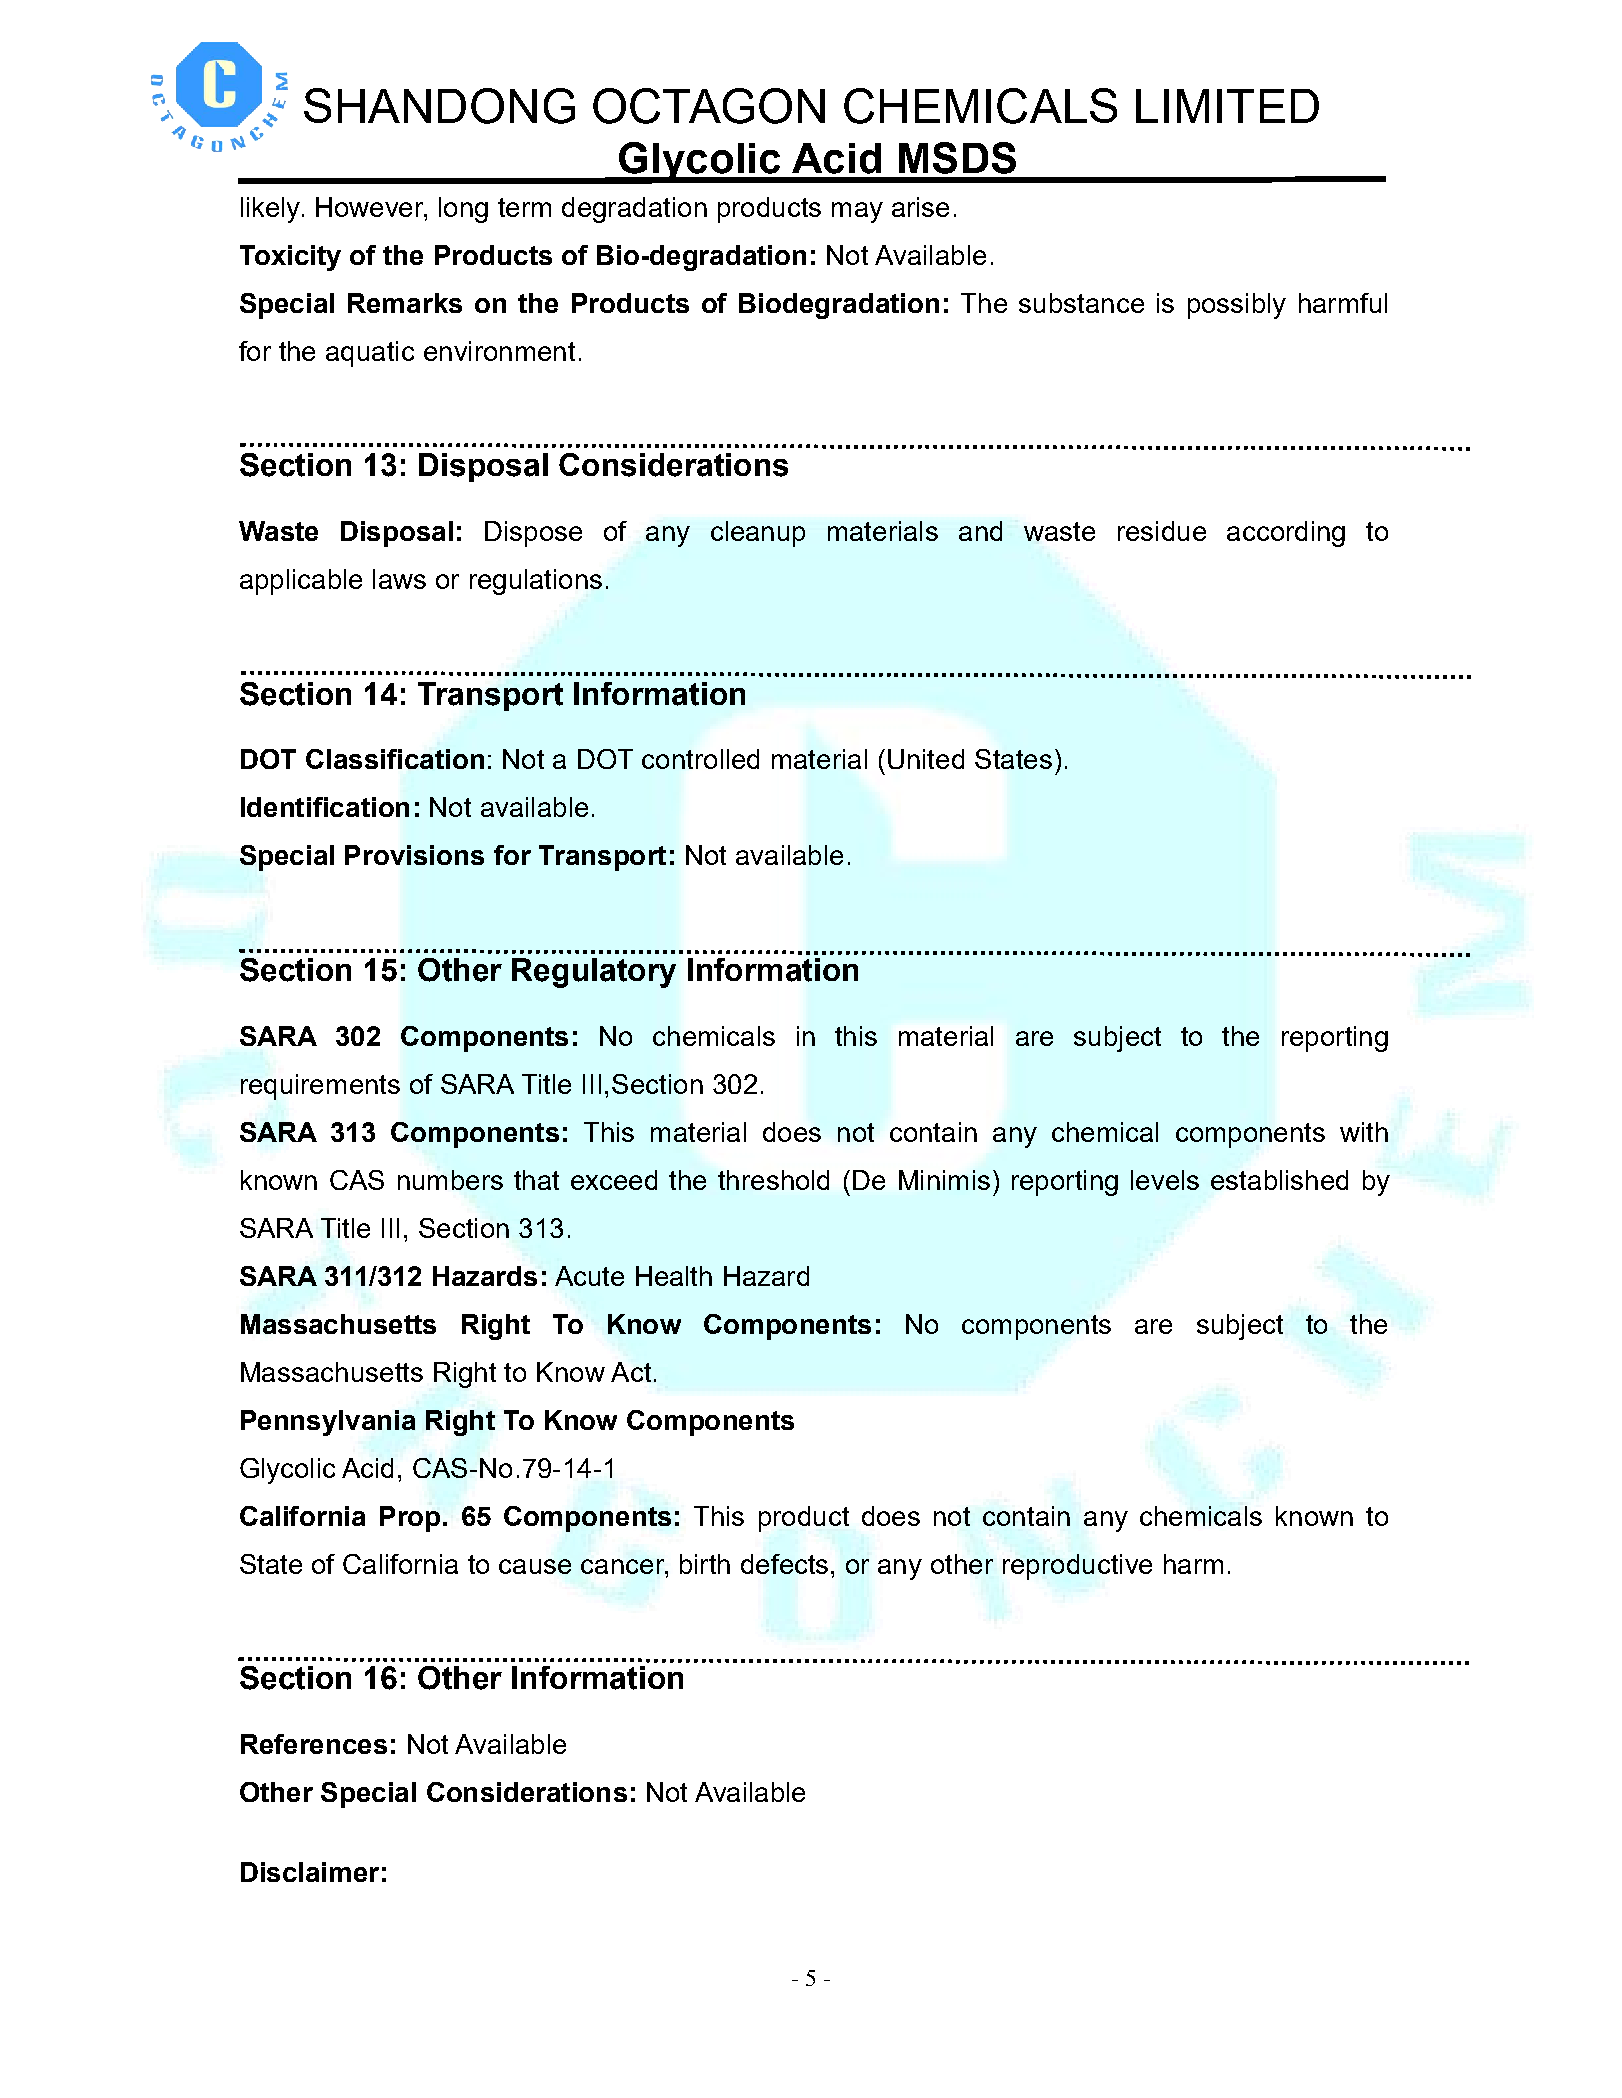 The image size is (1622, 2098). What do you see at coordinates (410, 1519) in the page?
I see `Prop` at bounding box center [410, 1519].
